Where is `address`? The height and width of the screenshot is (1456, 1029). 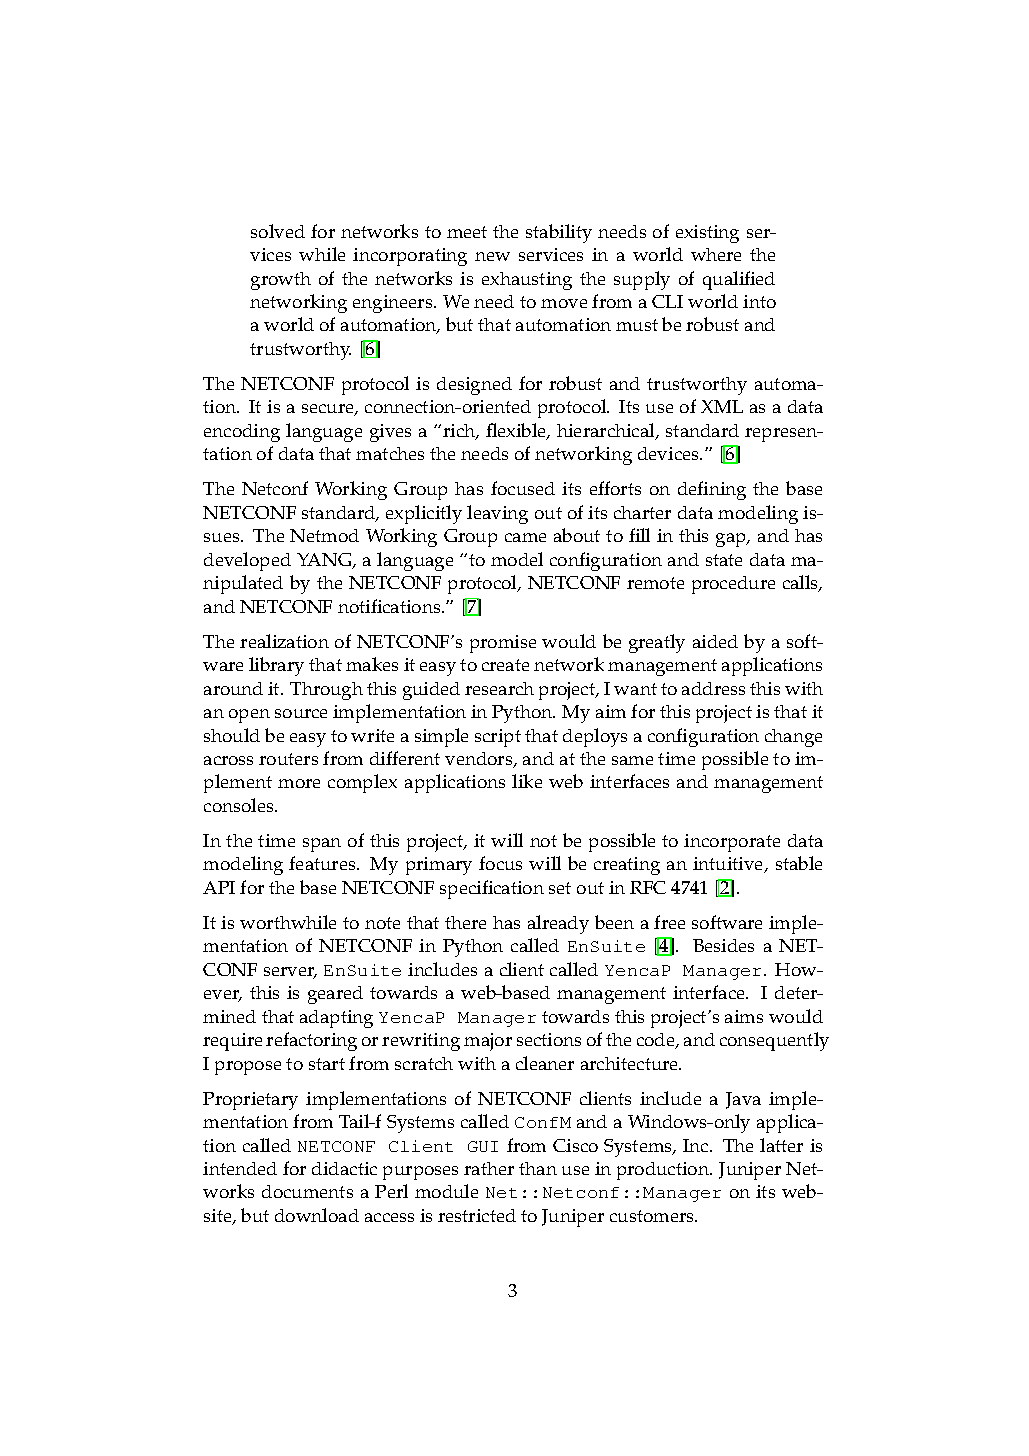 address is located at coordinates (713, 688).
